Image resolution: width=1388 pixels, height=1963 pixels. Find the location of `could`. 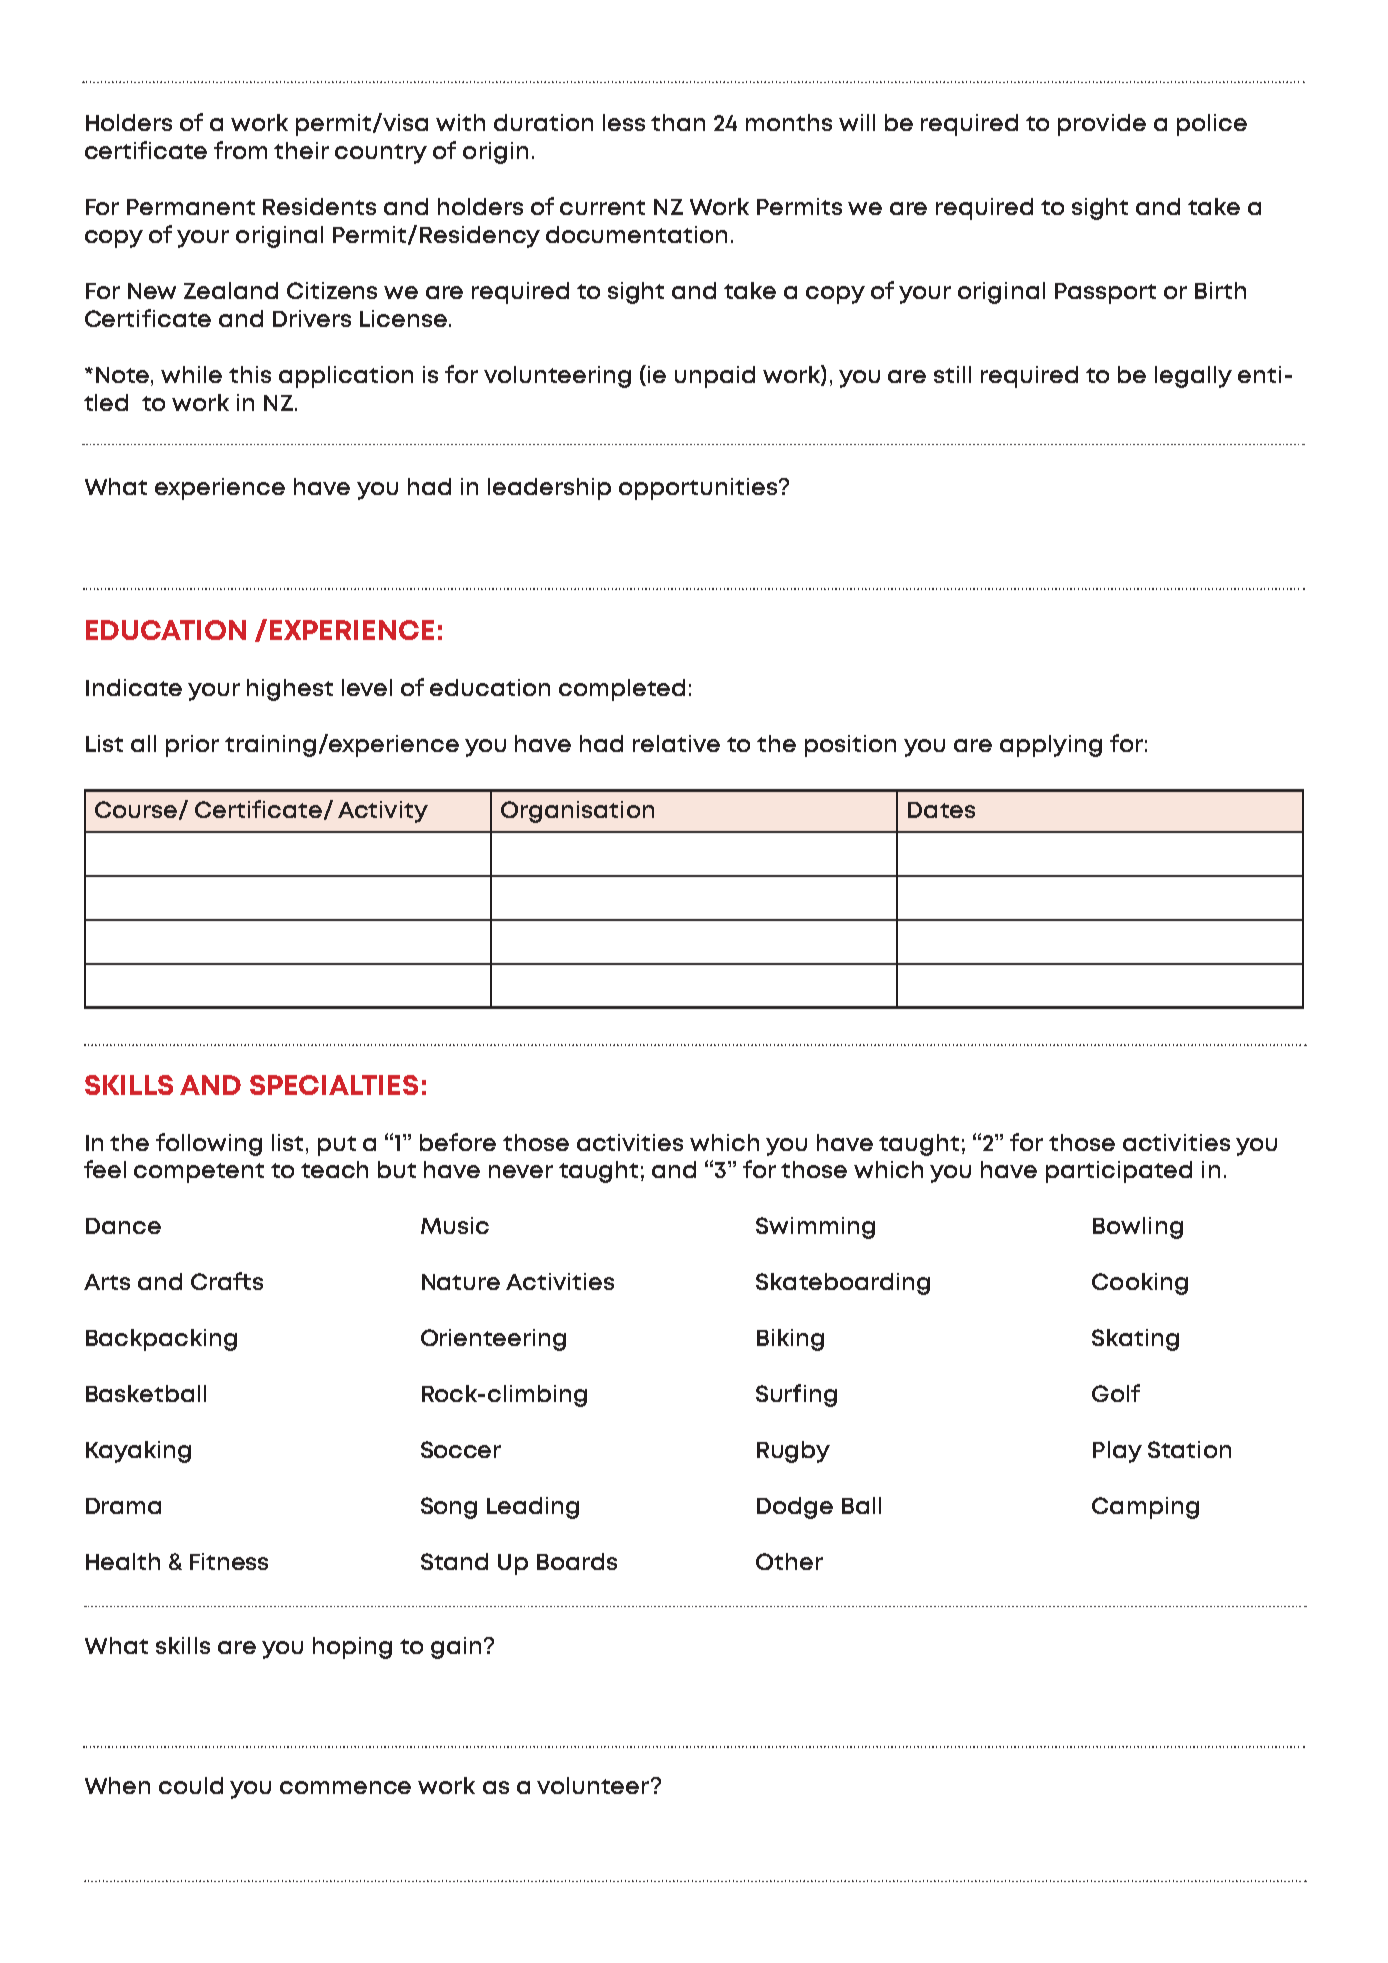

could is located at coordinates (191, 1785).
